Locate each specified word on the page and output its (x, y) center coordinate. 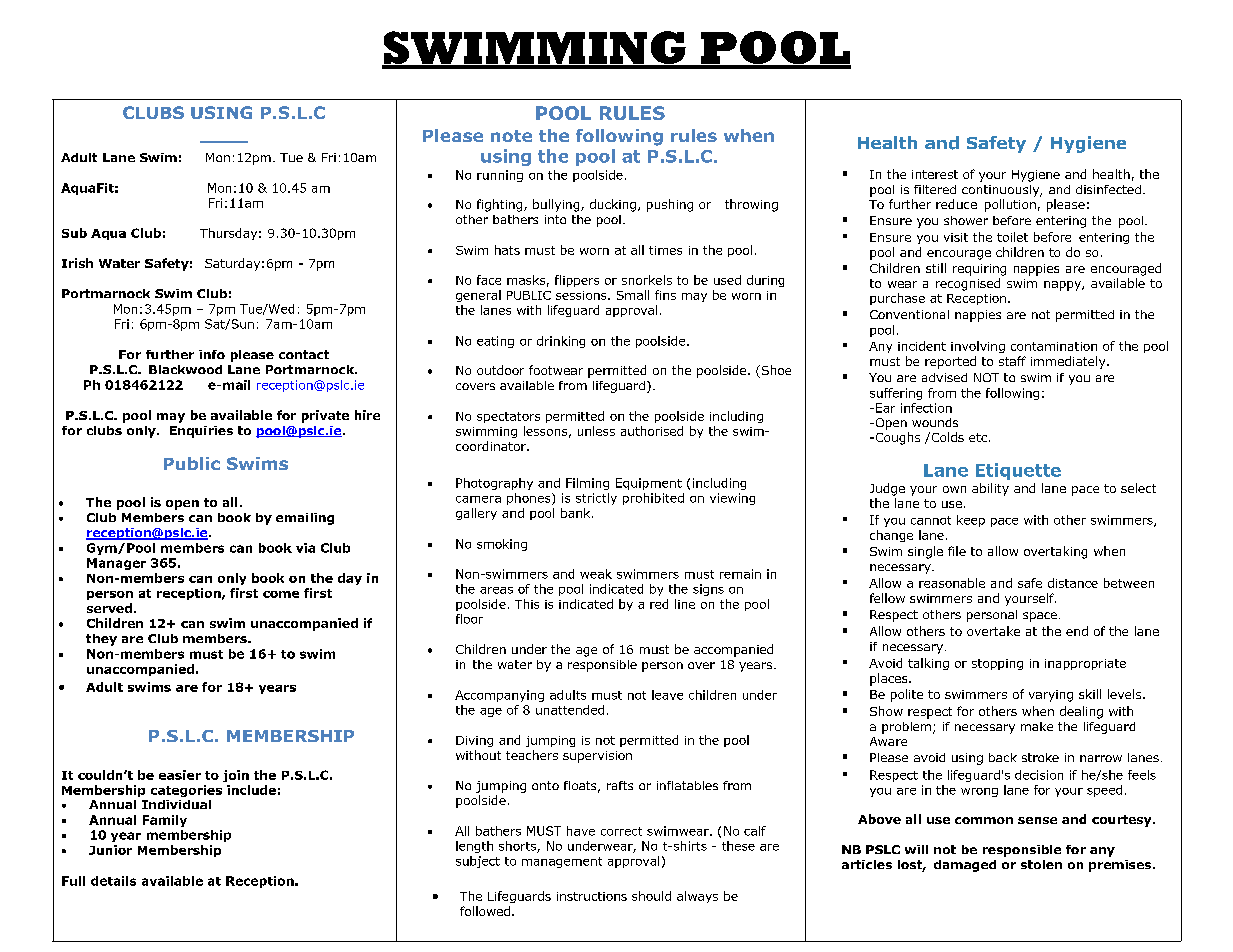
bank (577, 513)
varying (1051, 696)
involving (978, 347)
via (305, 548)
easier (180, 775)
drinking (561, 342)
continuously (1002, 191)
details (113, 881)
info (212, 354)
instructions (592, 896)
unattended (570, 710)
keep (971, 521)
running (500, 176)
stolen (1041, 864)
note (511, 136)
